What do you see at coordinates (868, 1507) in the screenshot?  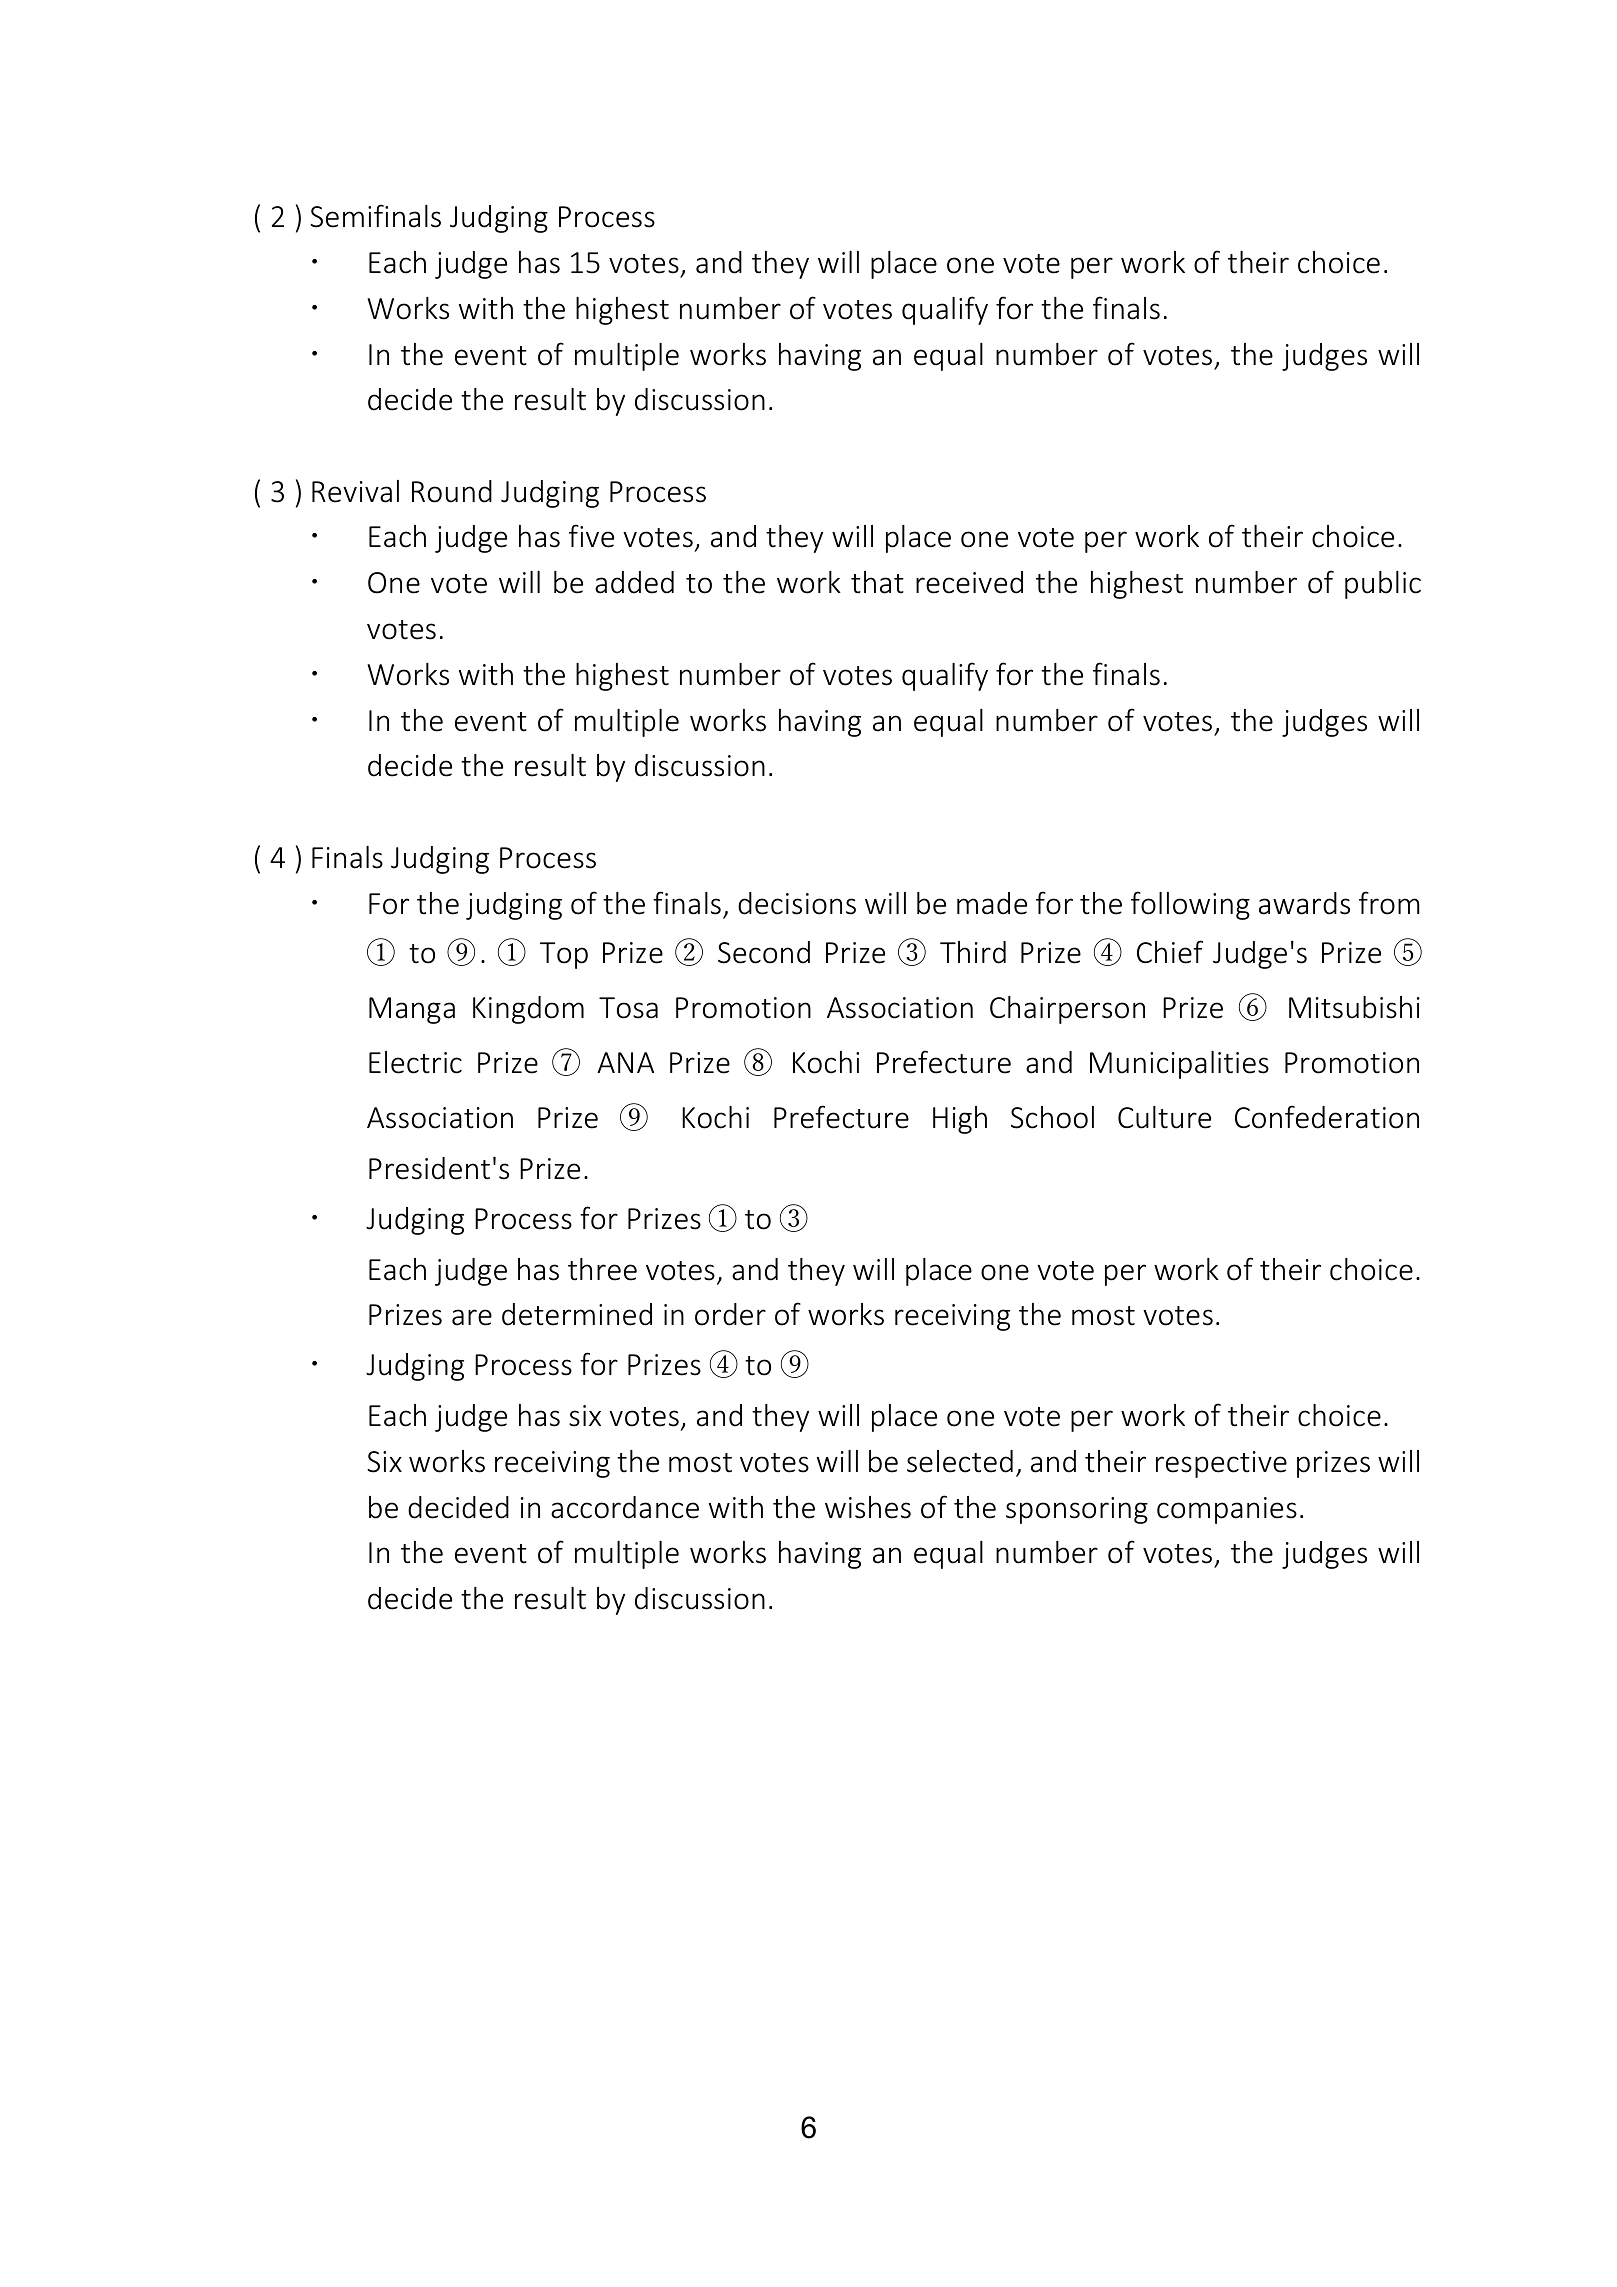 I see `wishes` at bounding box center [868, 1507].
